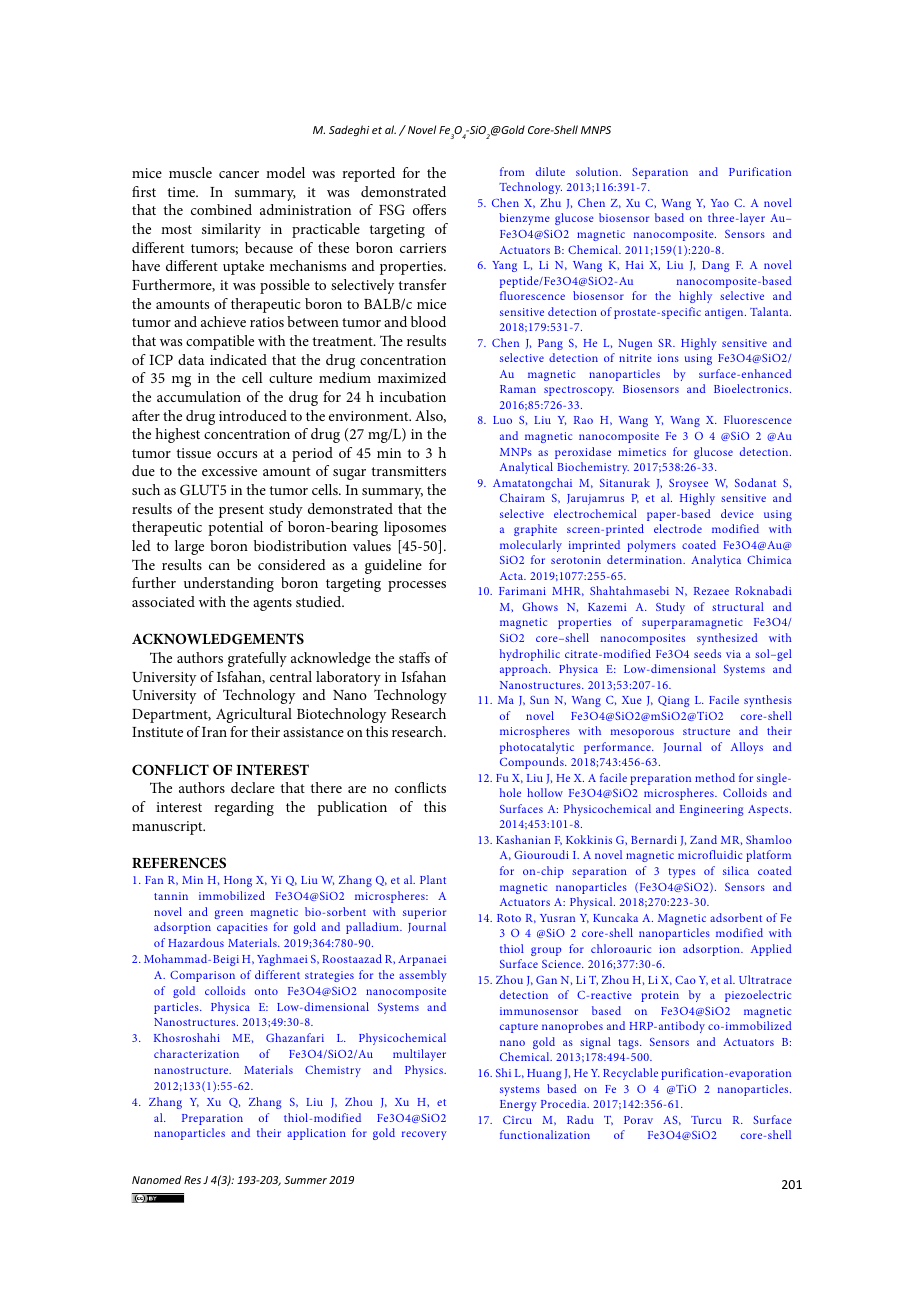 This document has height=1308, width=924. I want to click on seeds, so click(707, 653).
